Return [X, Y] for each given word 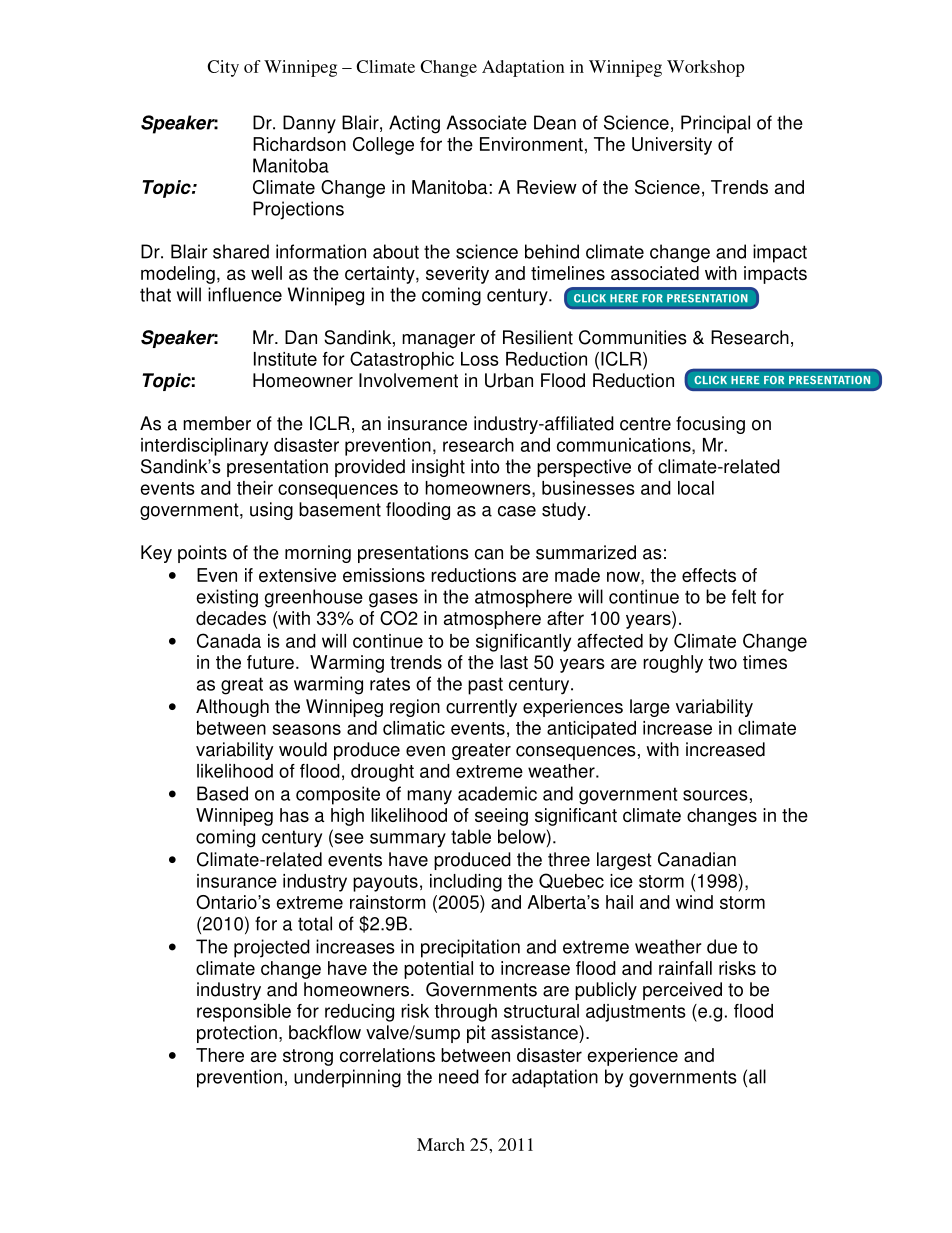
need [459, 1076]
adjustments [636, 1013]
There [220, 1055]
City [223, 68]
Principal [715, 124]
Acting [414, 124]
